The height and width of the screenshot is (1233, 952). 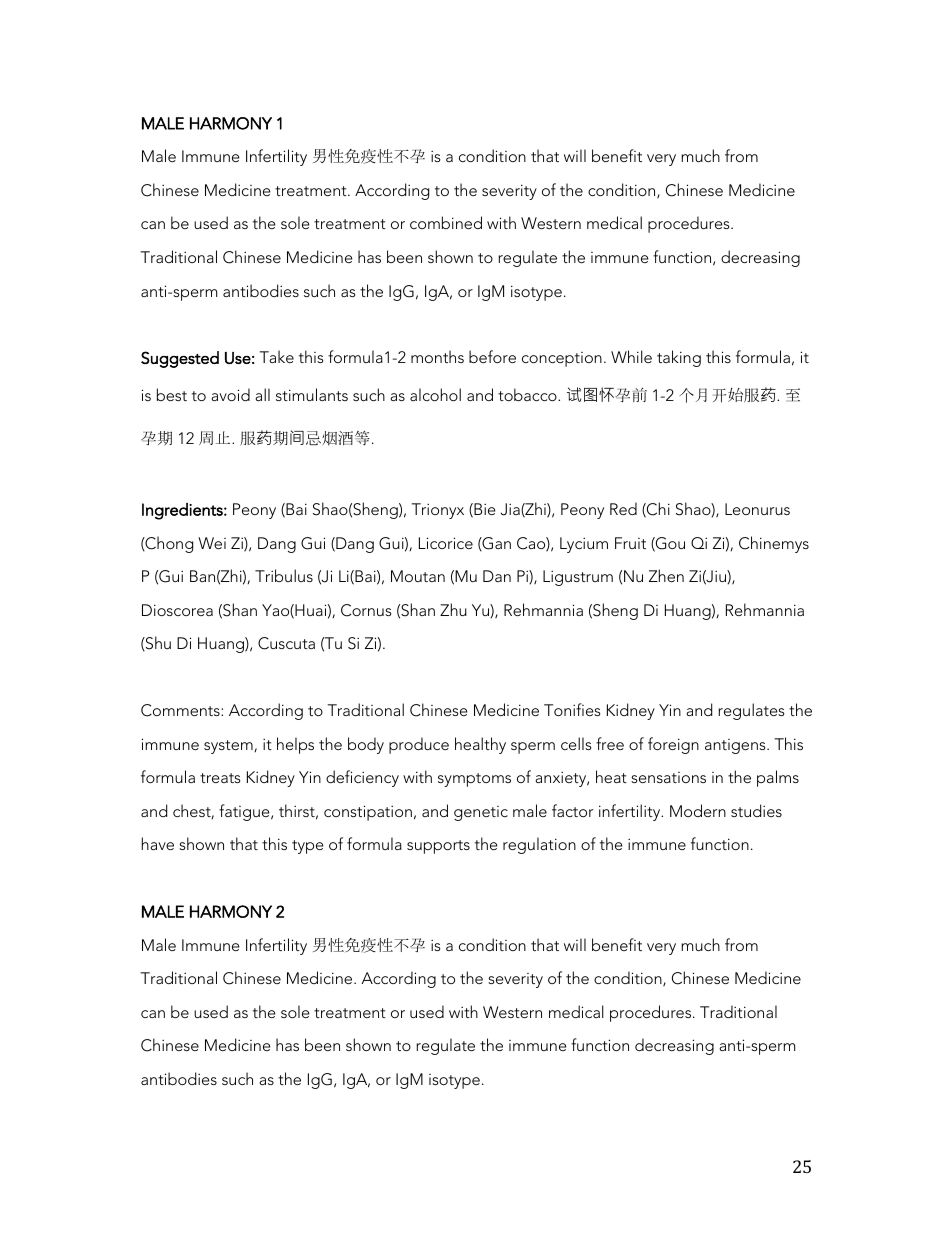 What do you see at coordinates (481, 813) in the screenshot?
I see `genetic` at bounding box center [481, 813].
